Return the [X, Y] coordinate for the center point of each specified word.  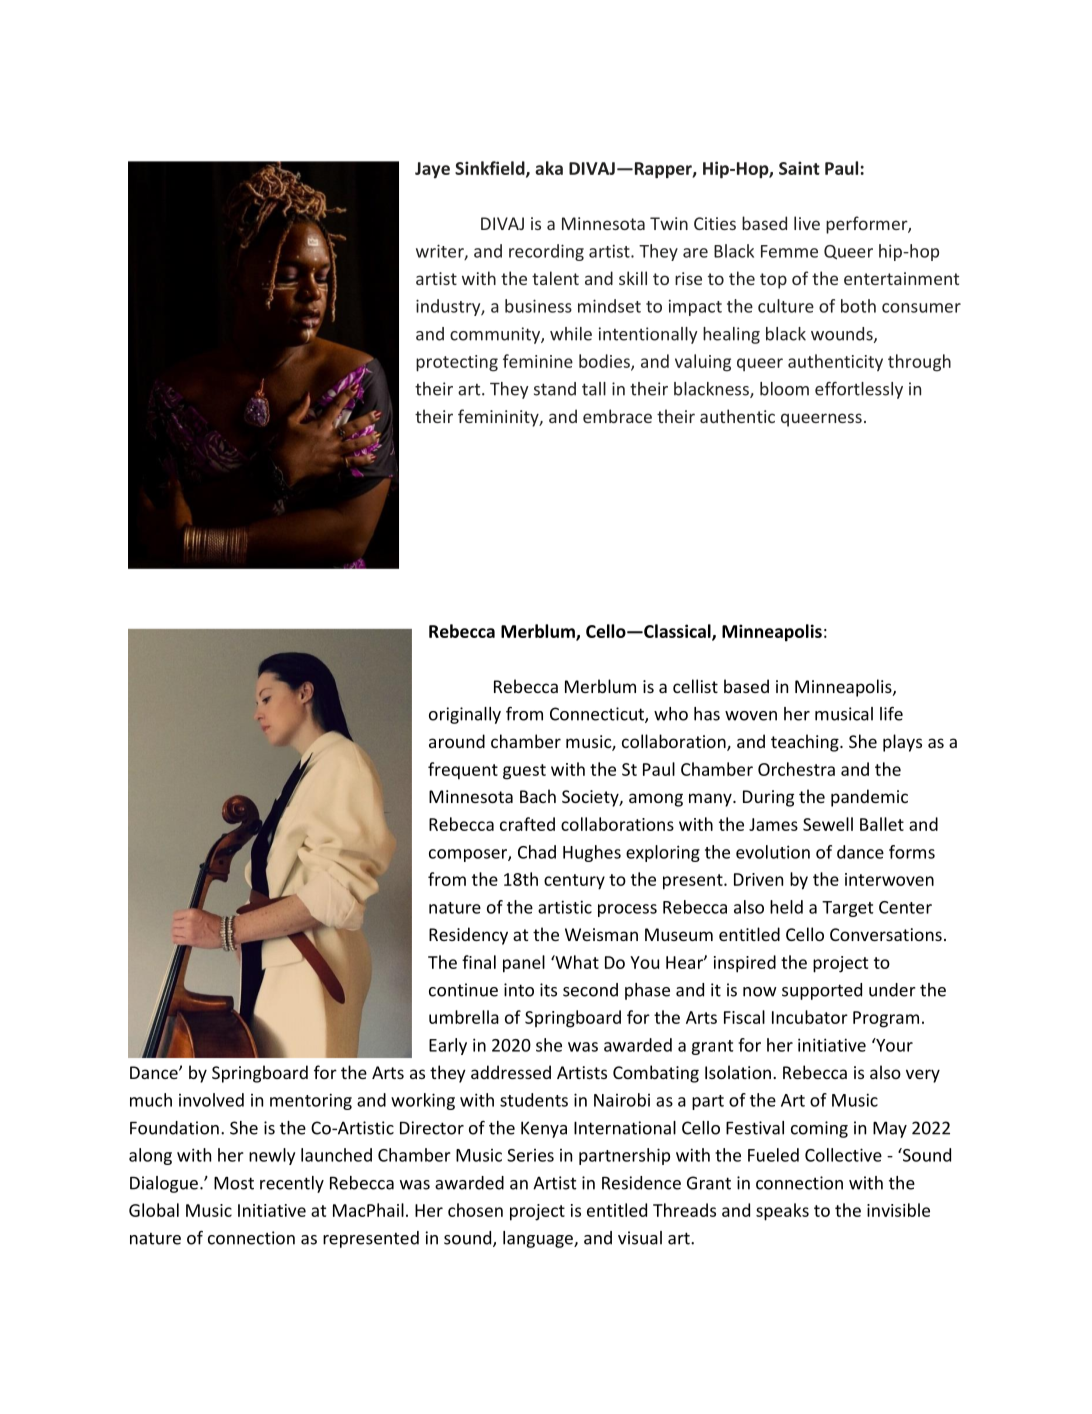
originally [465, 715]
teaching [806, 743]
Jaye [432, 170]
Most [234, 1183]
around [457, 741]
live [807, 223]
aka [549, 168]
